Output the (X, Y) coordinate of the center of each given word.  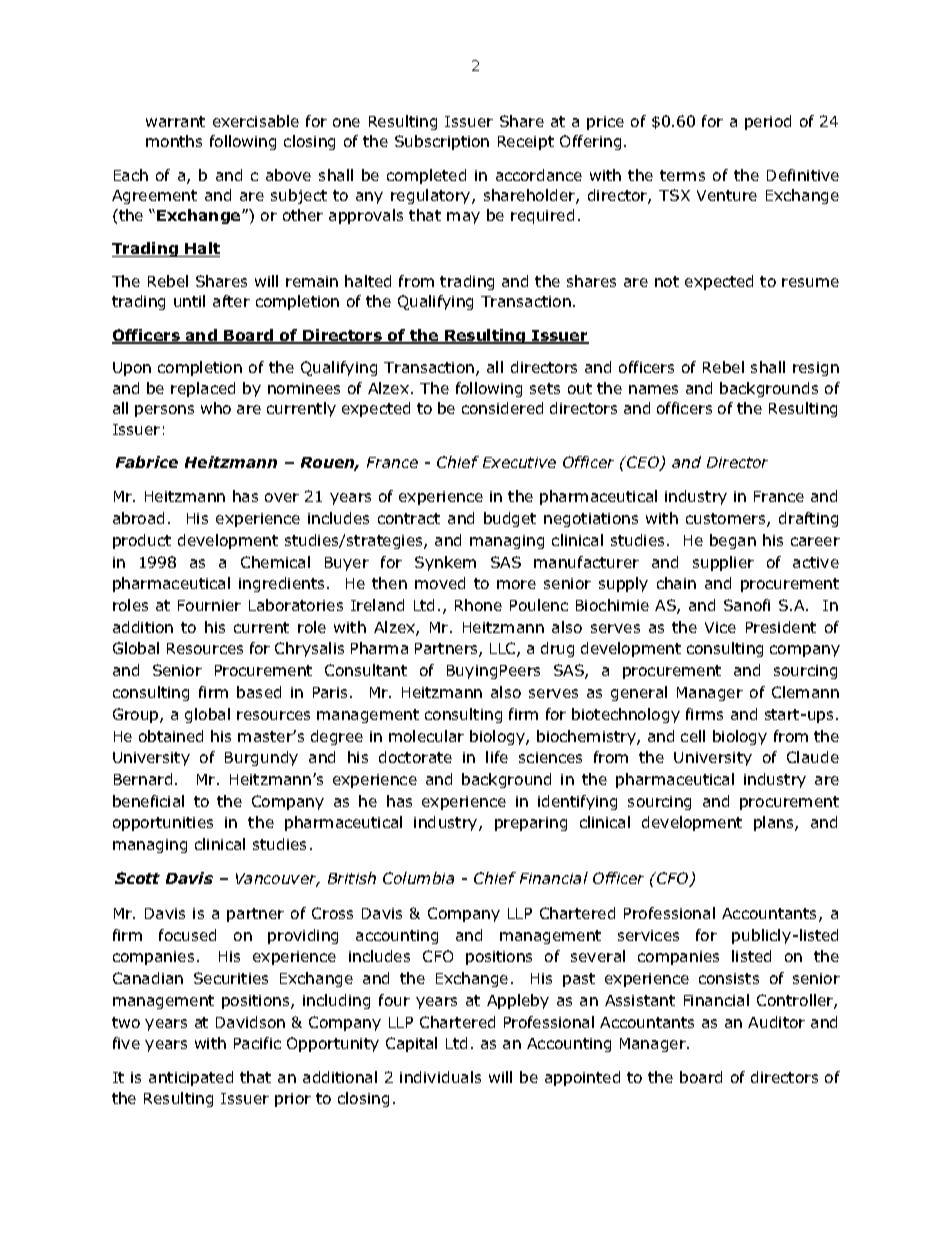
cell (693, 736)
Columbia (418, 878)
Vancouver (278, 880)
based (259, 692)
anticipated (191, 1078)
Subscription (442, 142)
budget (510, 519)
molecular (426, 736)
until (189, 301)
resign (816, 369)
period (768, 122)
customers (727, 520)
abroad (138, 518)
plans (775, 823)
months (174, 141)
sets (545, 388)
